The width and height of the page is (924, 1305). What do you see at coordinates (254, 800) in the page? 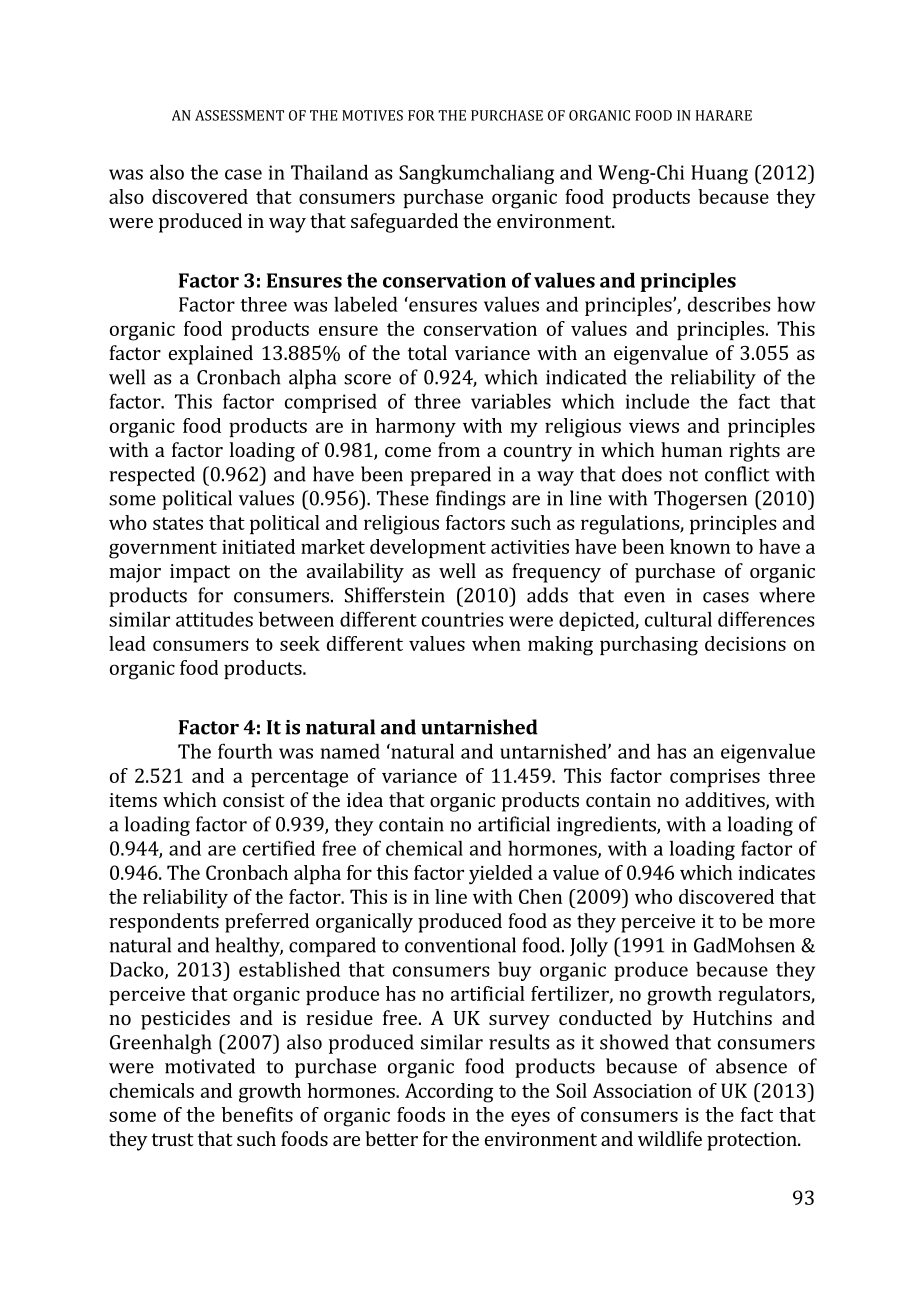
I see `consist` at bounding box center [254, 800].
